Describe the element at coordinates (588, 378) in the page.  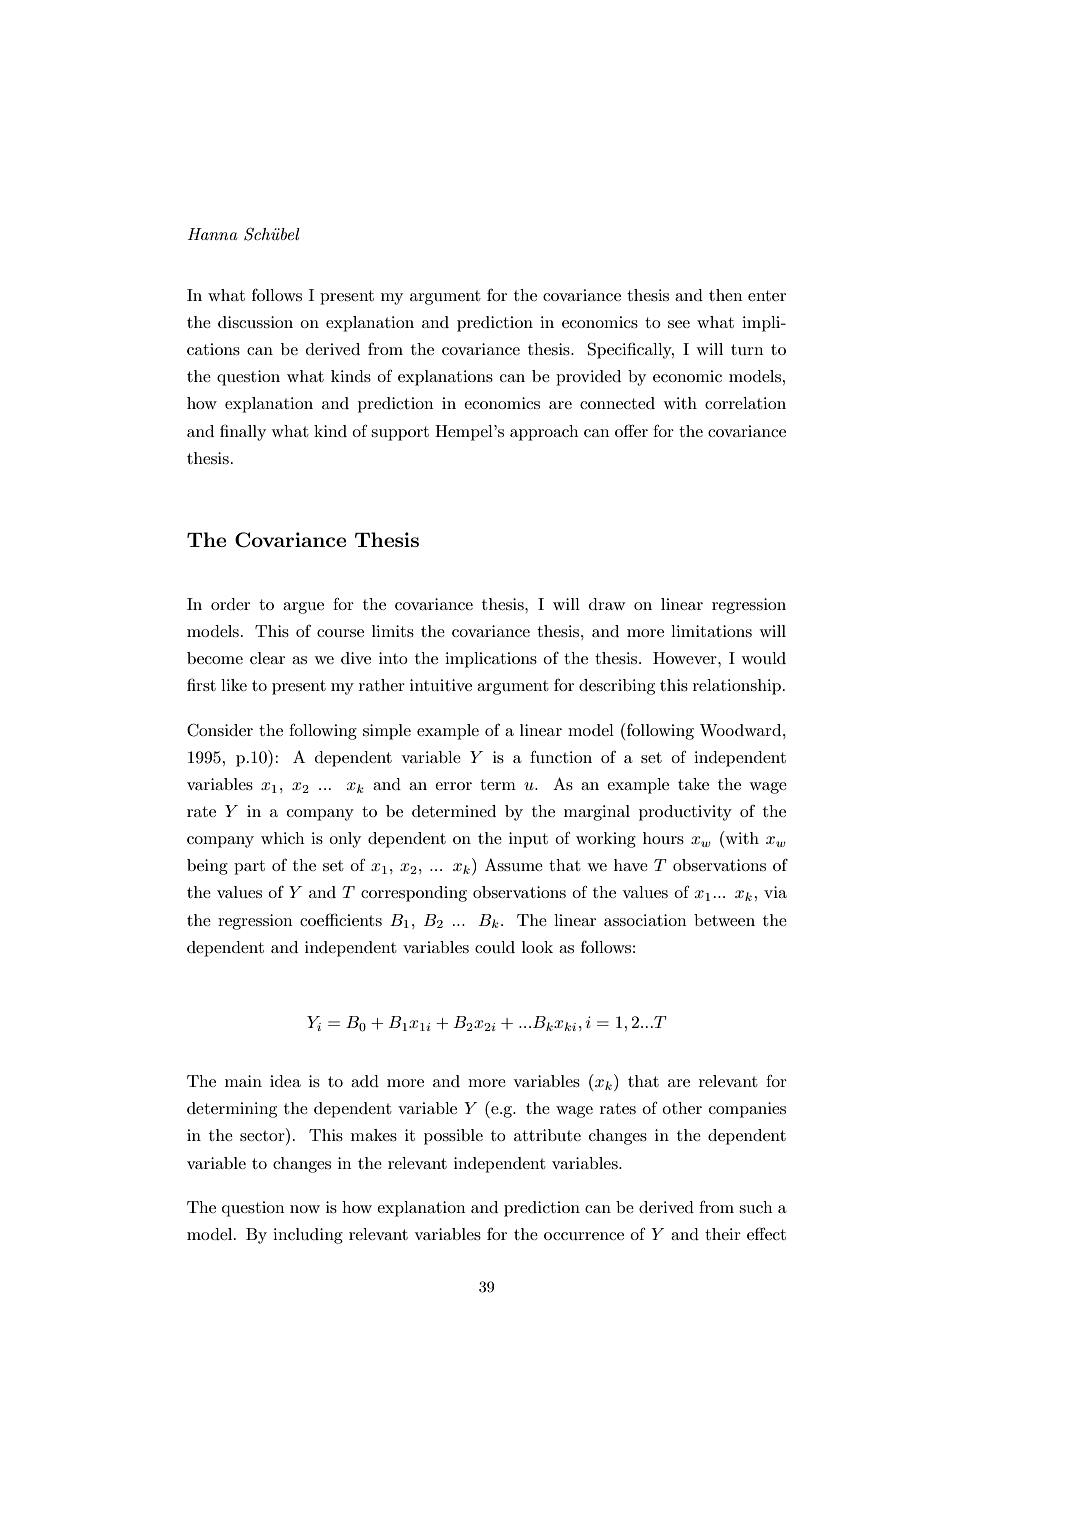
I see `provided` at that location.
